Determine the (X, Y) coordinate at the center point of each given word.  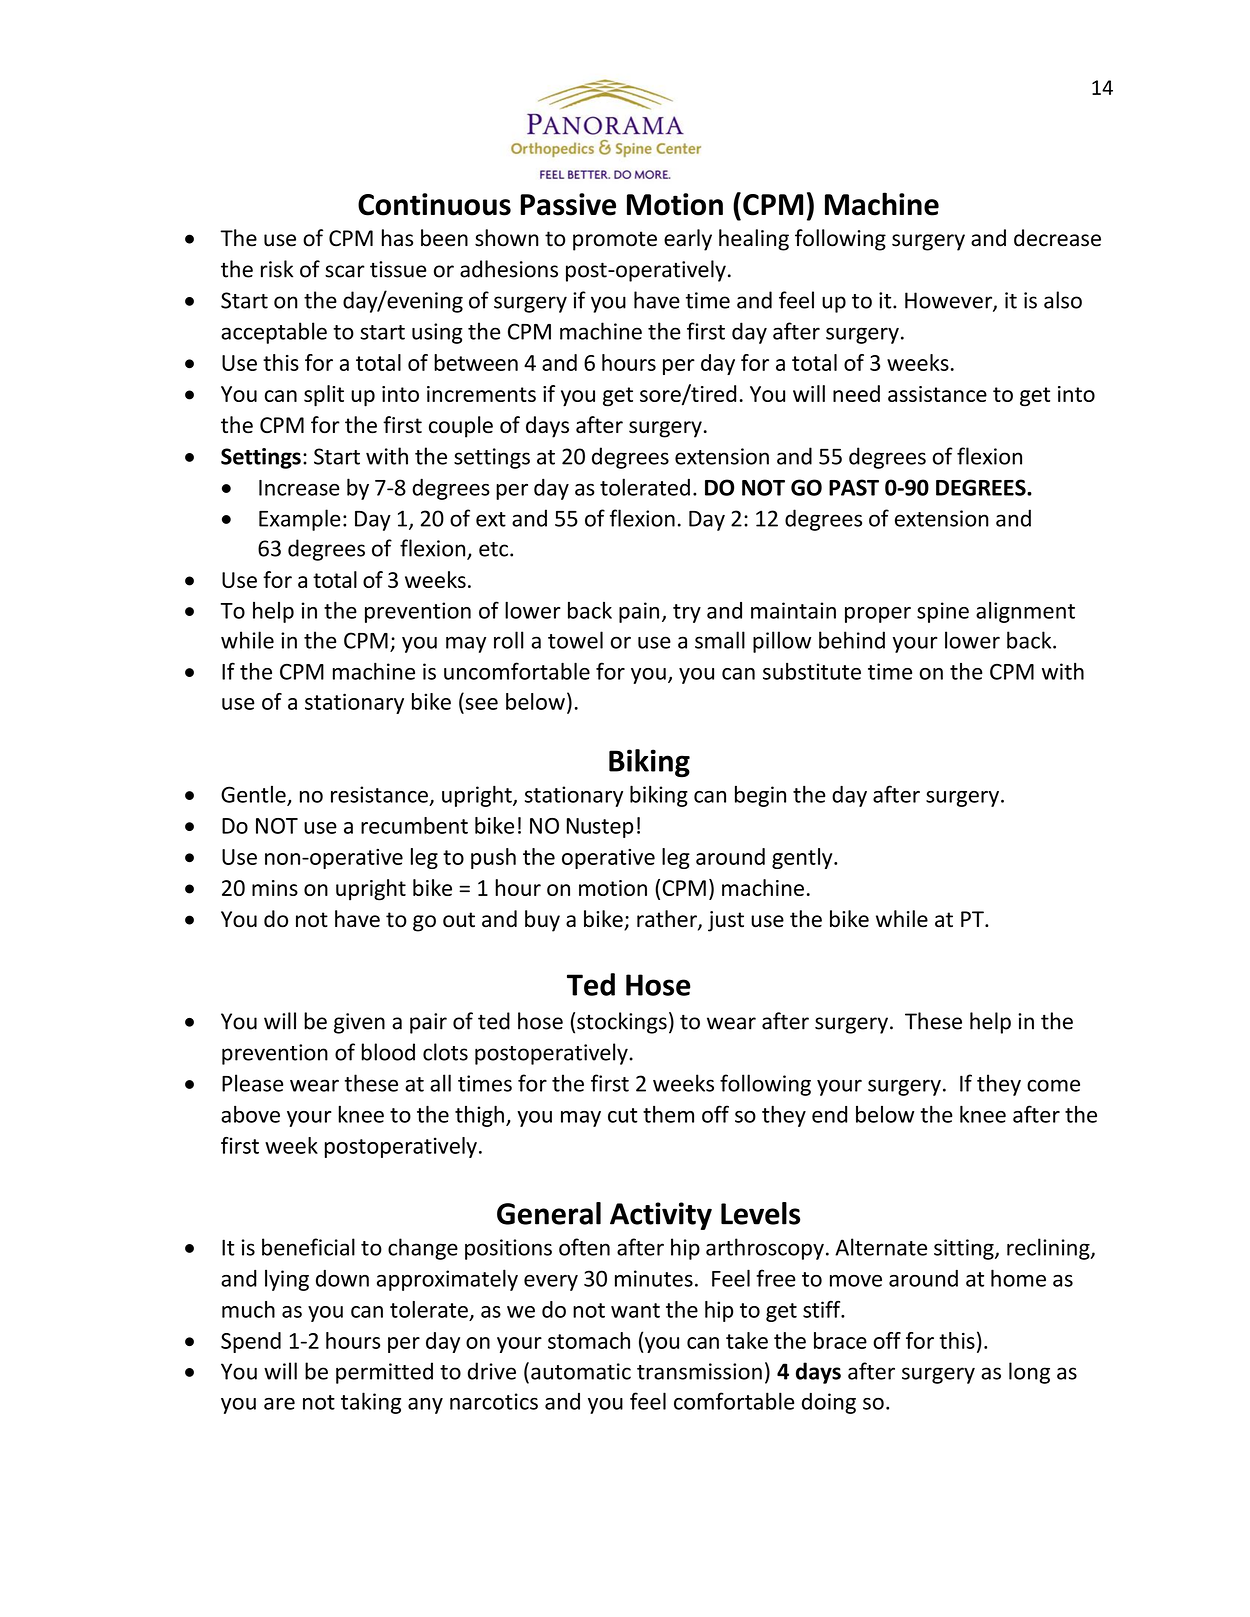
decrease (1057, 238)
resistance (379, 794)
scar (345, 271)
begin (760, 796)
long (1029, 1373)
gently (803, 858)
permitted (384, 1373)
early (688, 240)
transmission (699, 1371)
